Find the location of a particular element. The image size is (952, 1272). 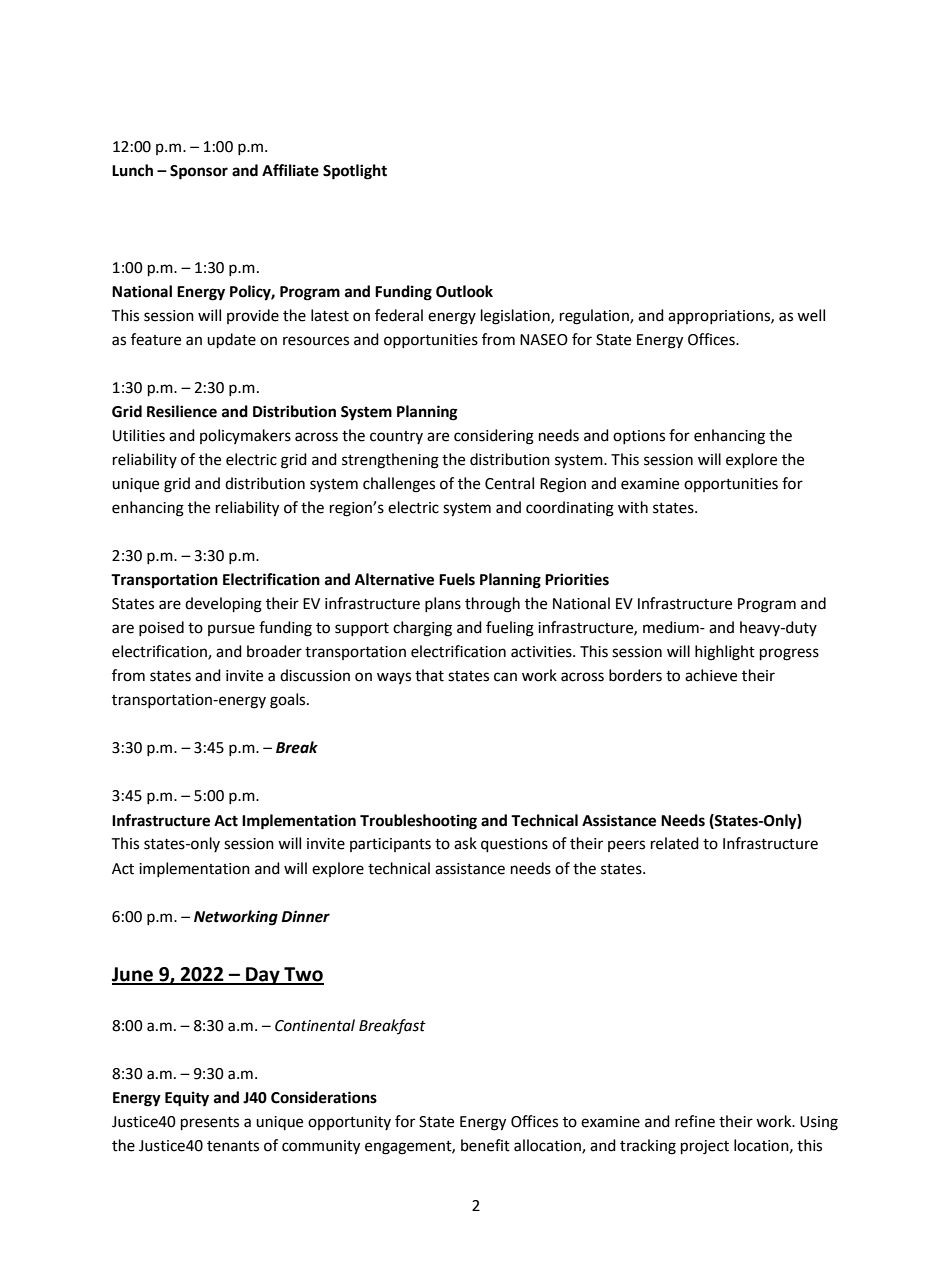

well is located at coordinates (811, 315).
